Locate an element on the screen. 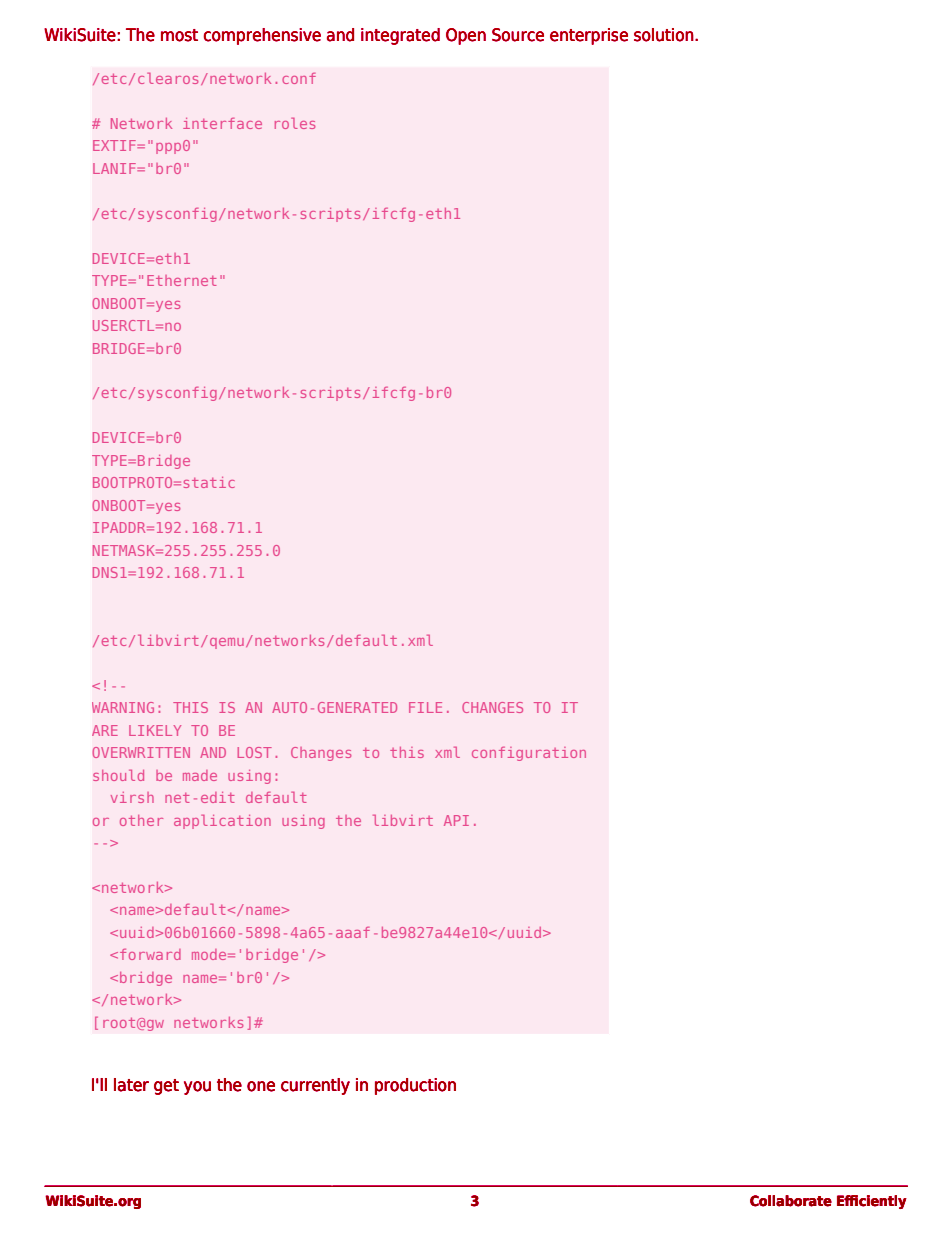 The image size is (952, 1233). Collaborate is located at coordinates (791, 1201).
